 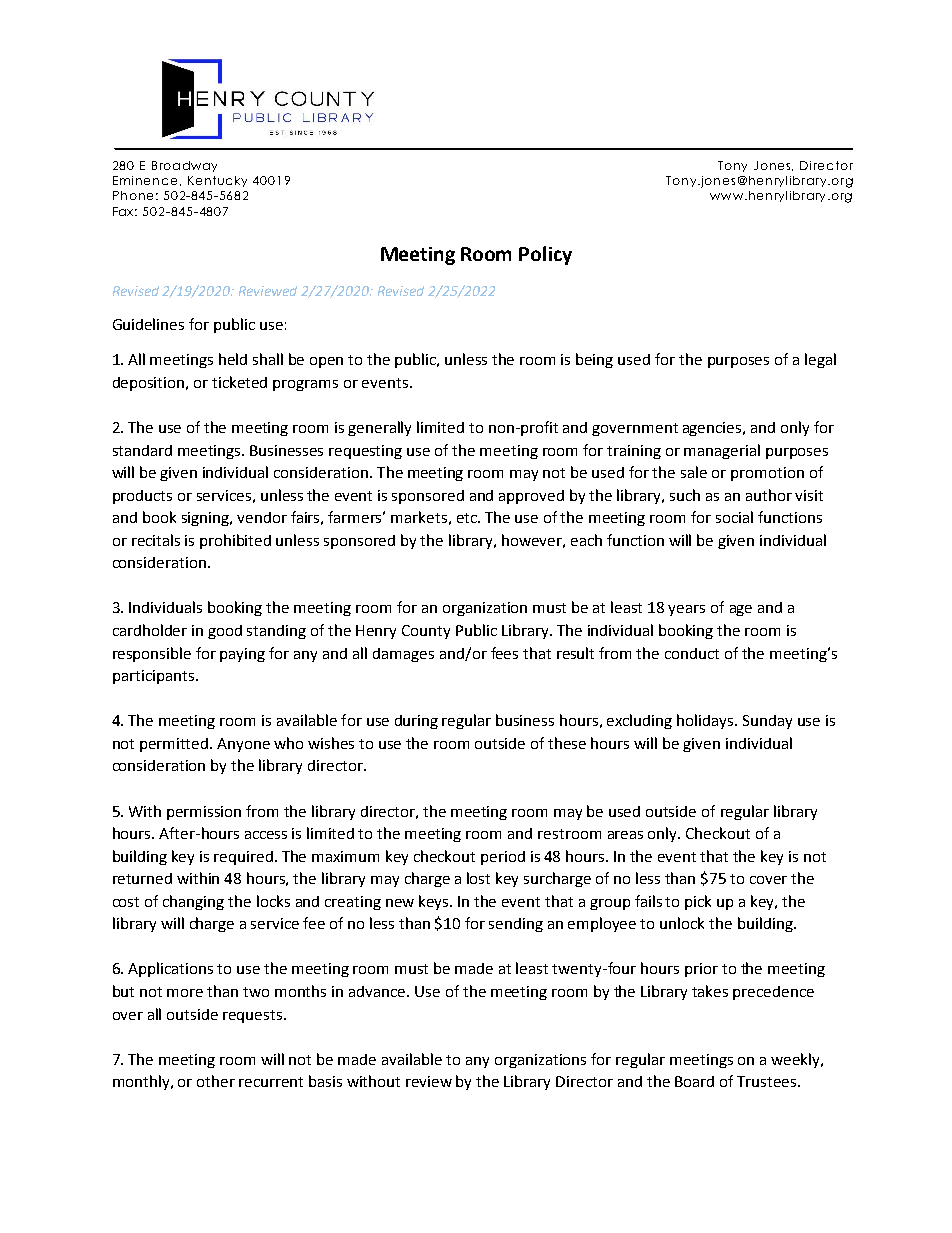 I want to click on Policy, so click(x=545, y=255).
